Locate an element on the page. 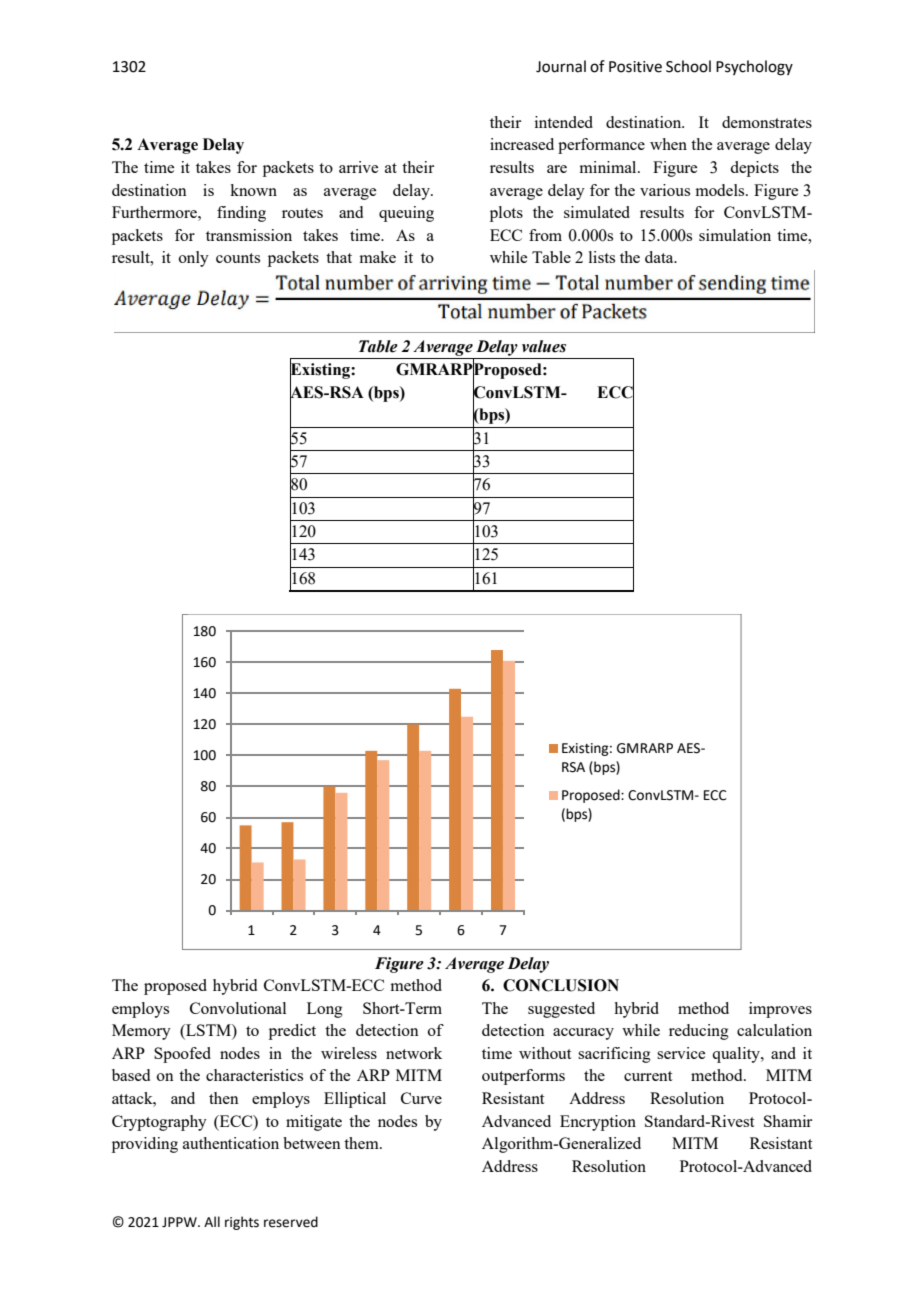 The height and width of the document is (1308, 924). reducing is located at coordinates (699, 1032).
